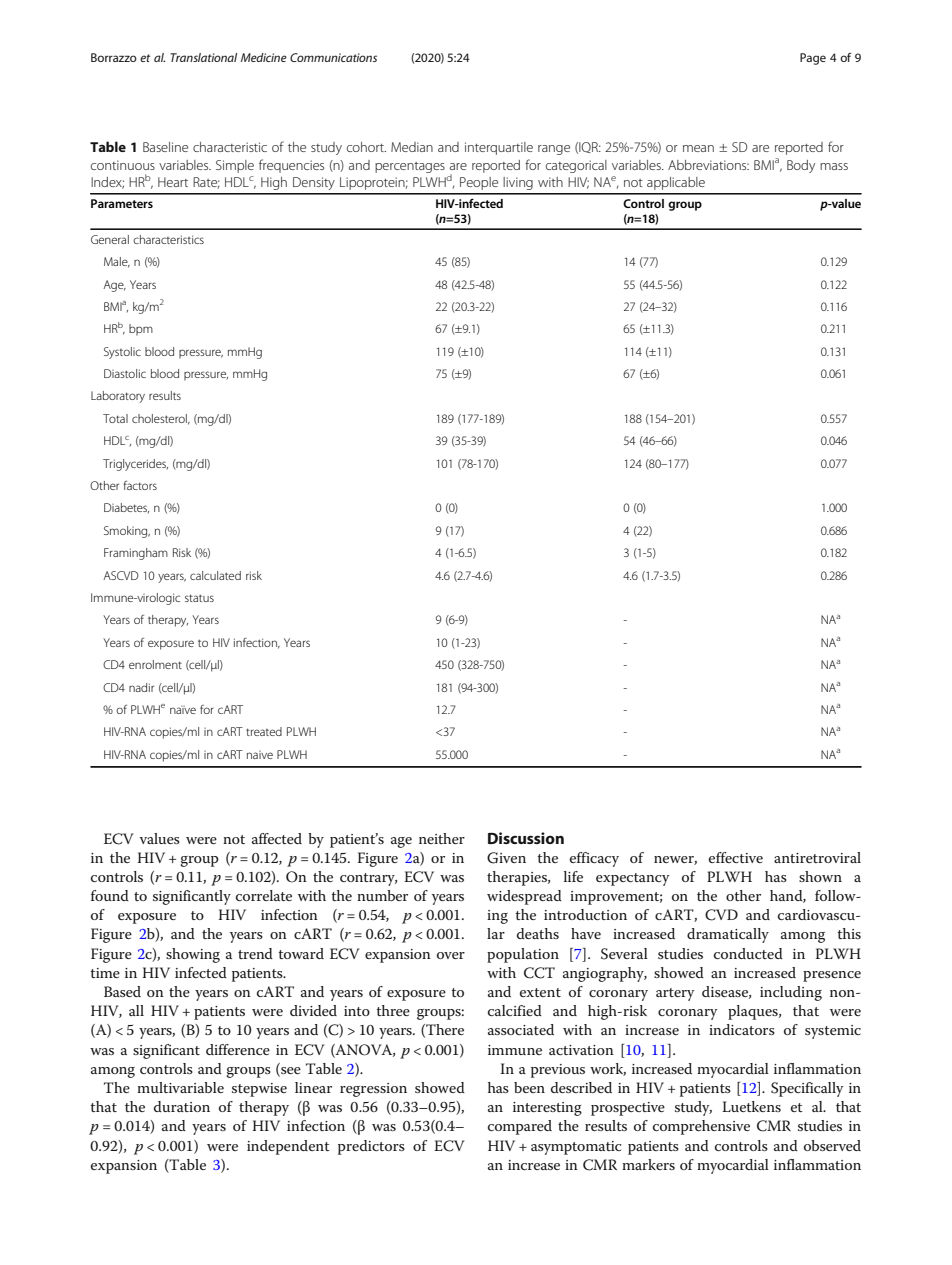 The width and height of the document is (952, 1265). I want to click on percentages, so click(410, 167).
